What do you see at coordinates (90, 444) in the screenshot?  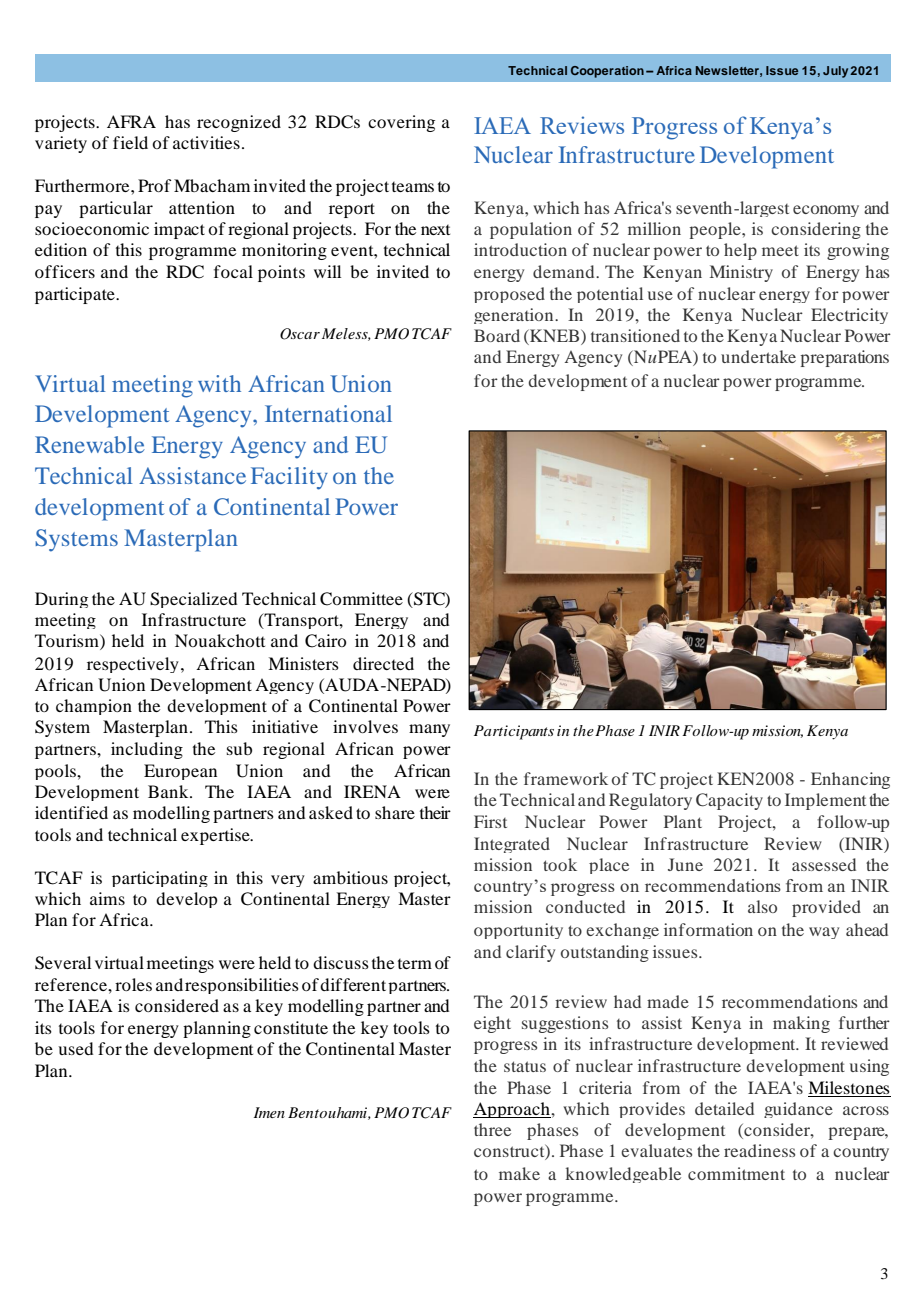 I see `Renewable` at bounding box center [90, 444].
